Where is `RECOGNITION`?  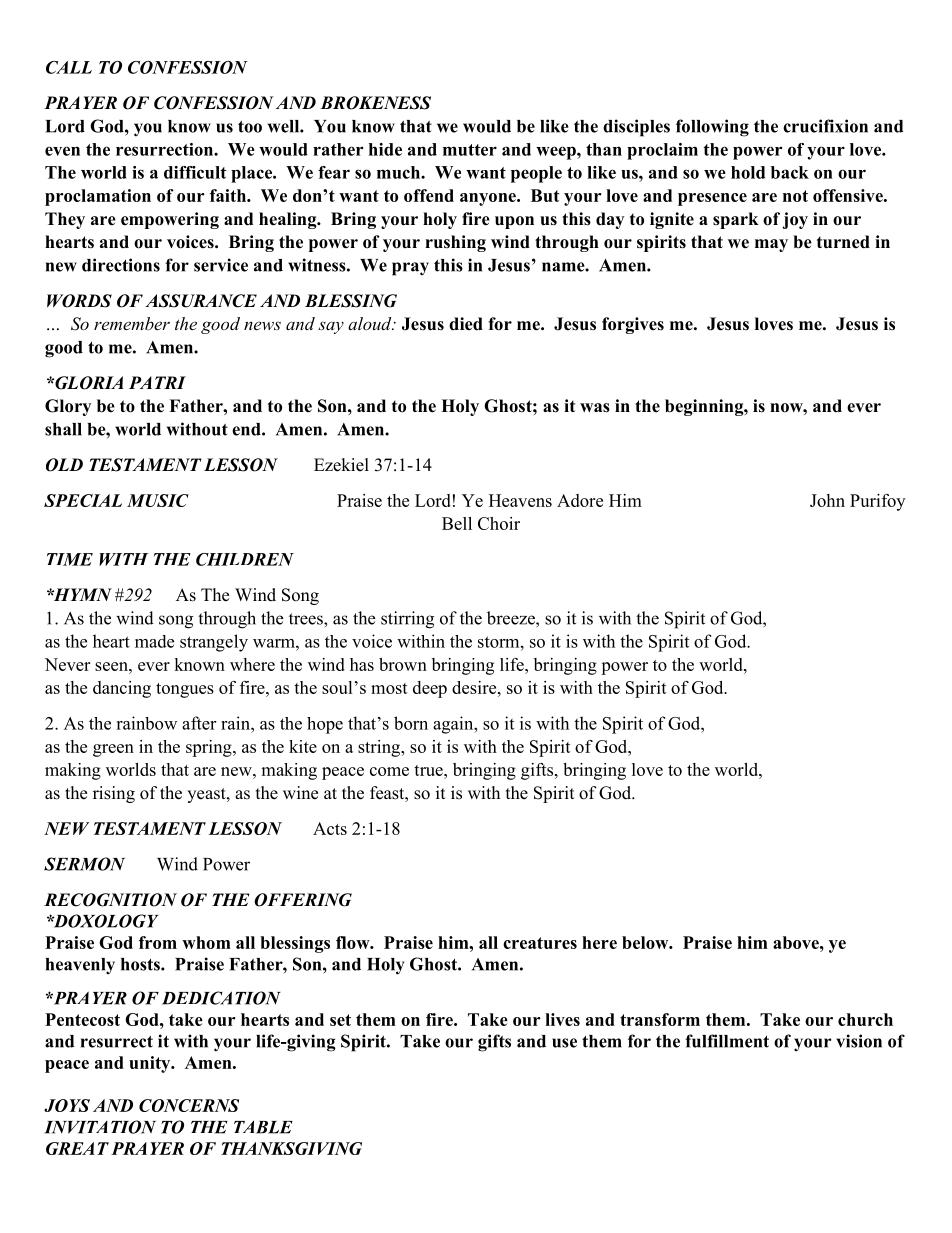
RECOGNITION is located at coordinates (110, 900).
